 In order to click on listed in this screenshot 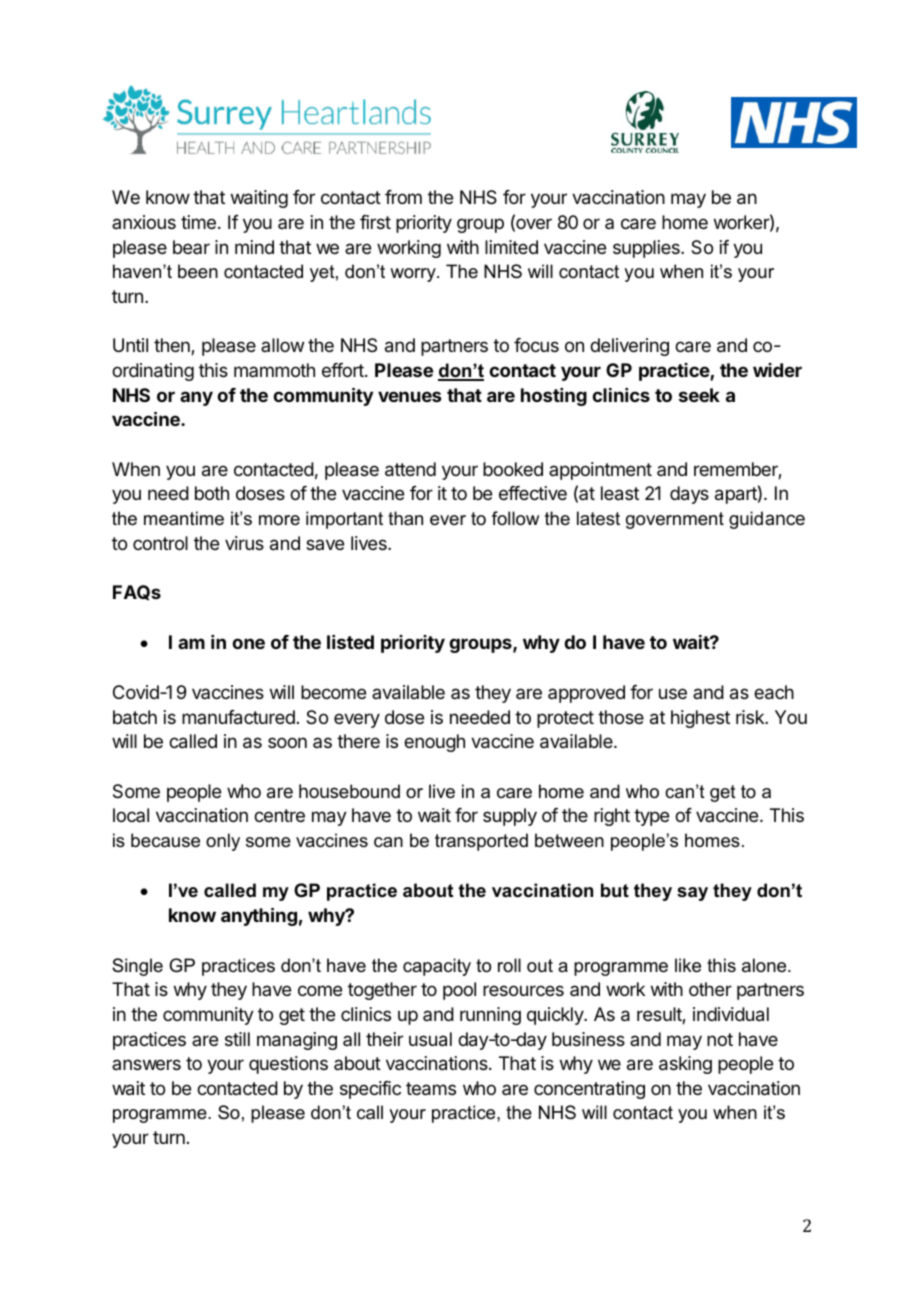, I will do `click(350, 642)`.
